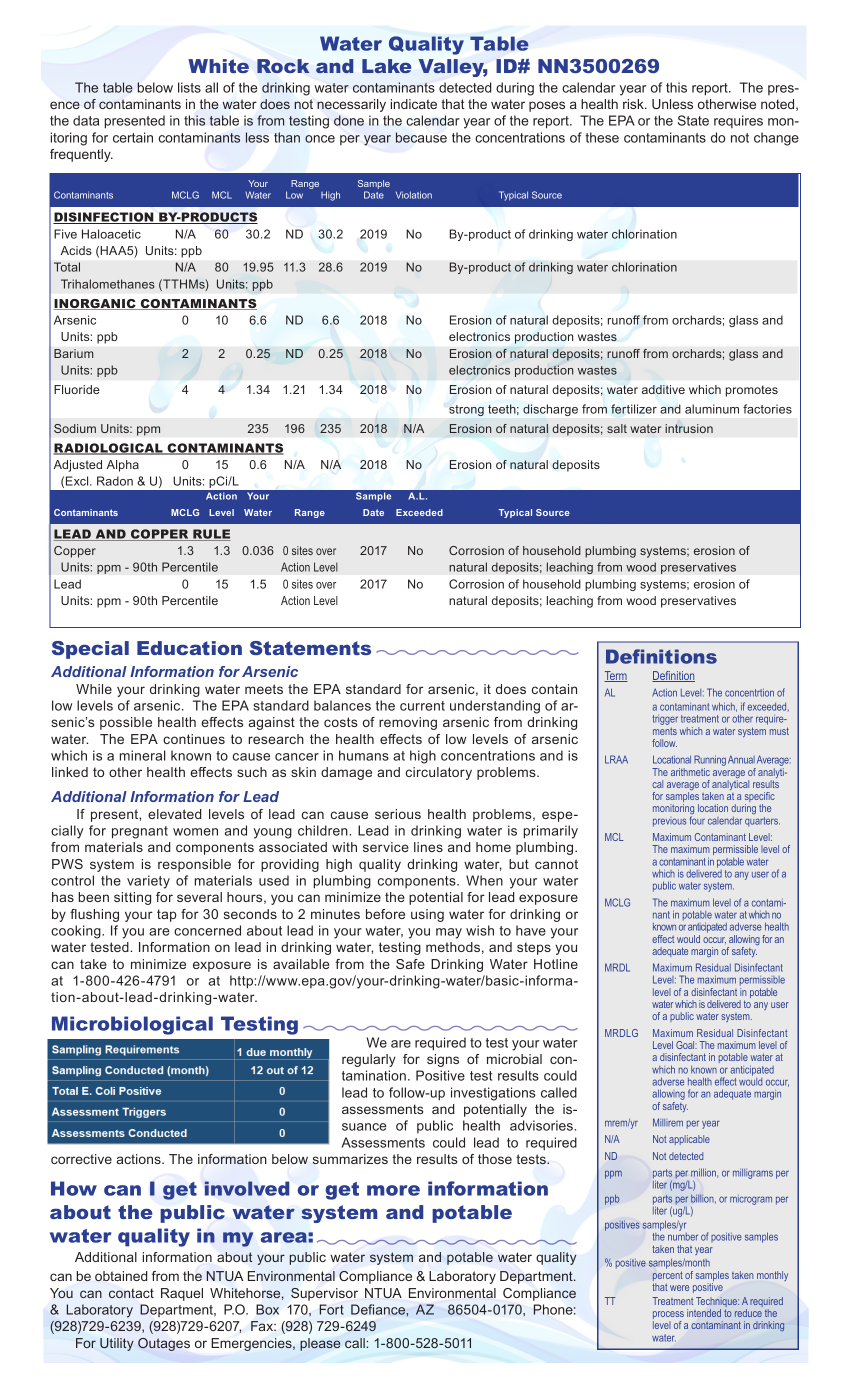 This image has width=849, height=1400. I want to click on four, so click(697, 820).
